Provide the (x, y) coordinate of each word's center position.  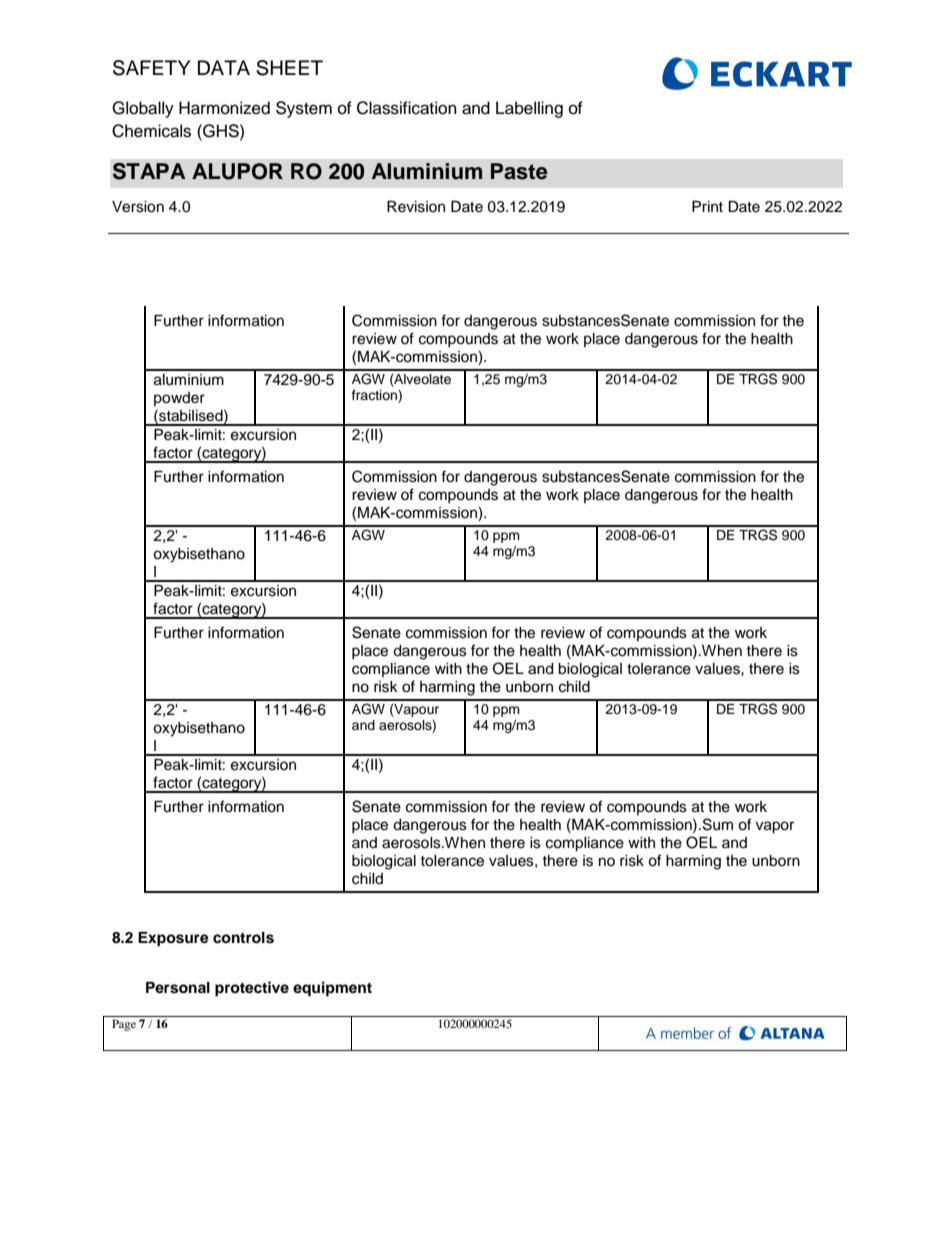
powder (179, 399)
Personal (178, 988)
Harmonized (224, 108)
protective (252, 989)
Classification (407, 108)
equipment (332, 989)
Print (707, 206)
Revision (416, 207)
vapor (775, 827)
